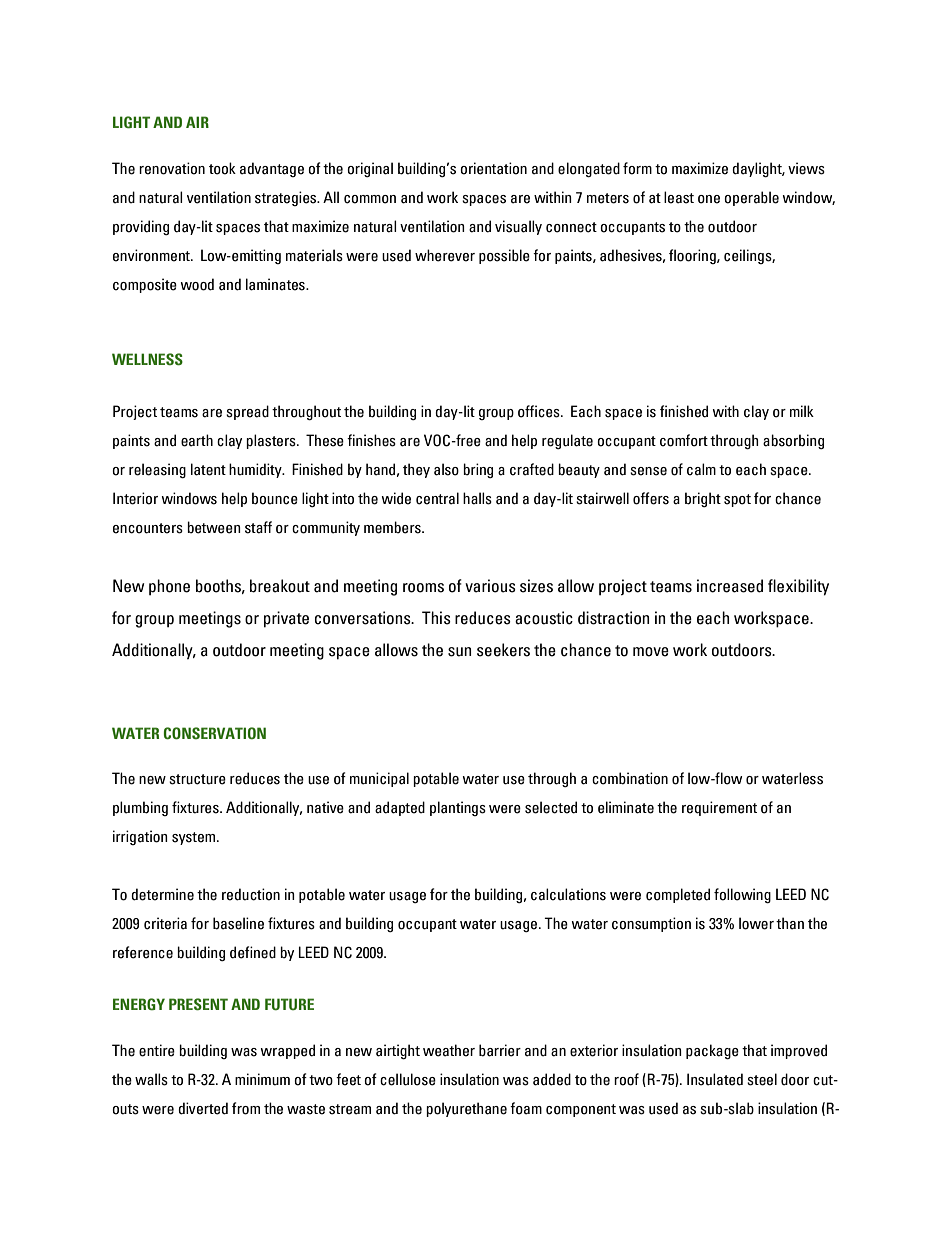  Describe the element at coordinates (203, 1108) in the page. I see `diverted` at that location.
